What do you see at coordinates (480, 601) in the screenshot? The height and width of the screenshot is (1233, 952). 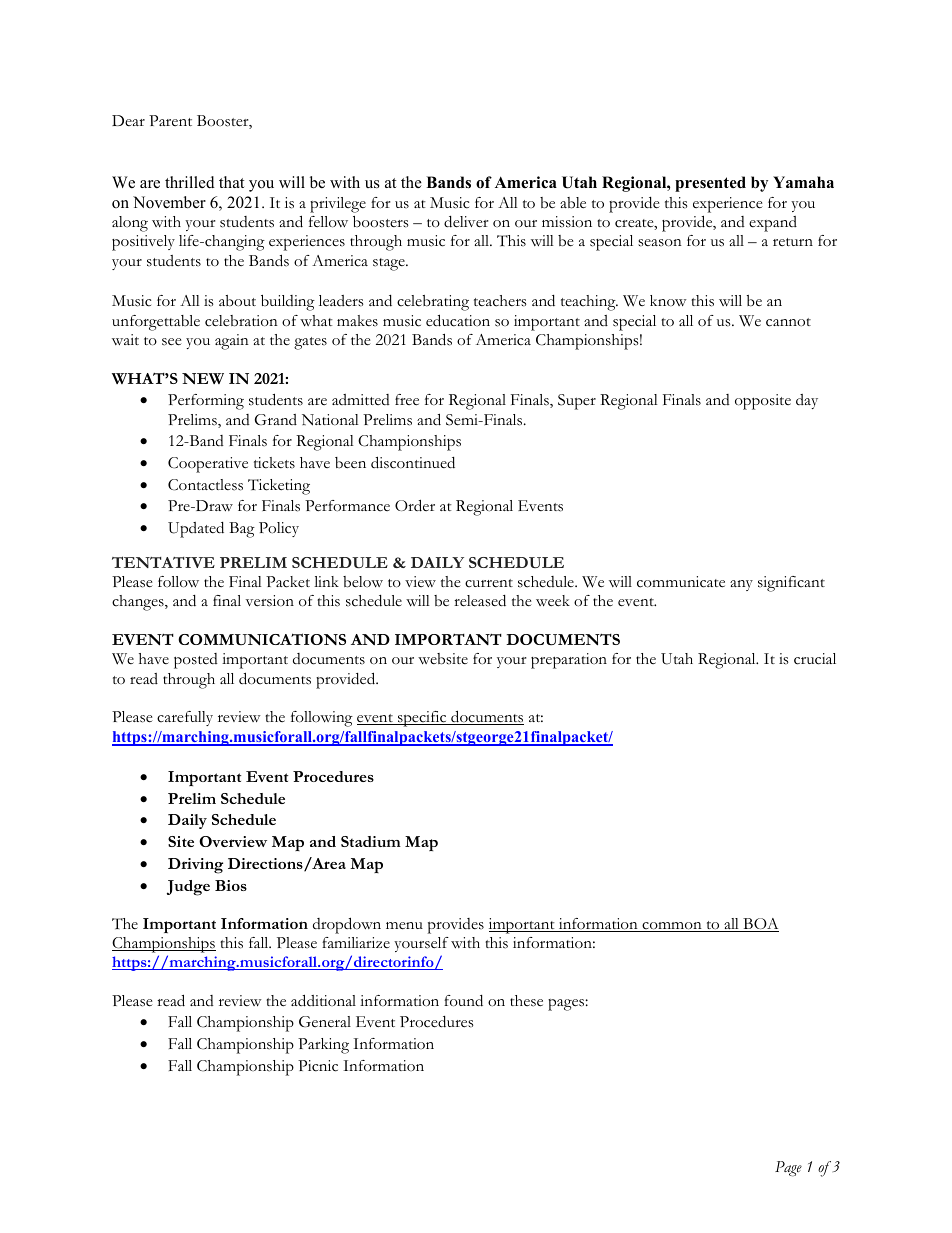 I see `released` at bounding box center [480, 601].
